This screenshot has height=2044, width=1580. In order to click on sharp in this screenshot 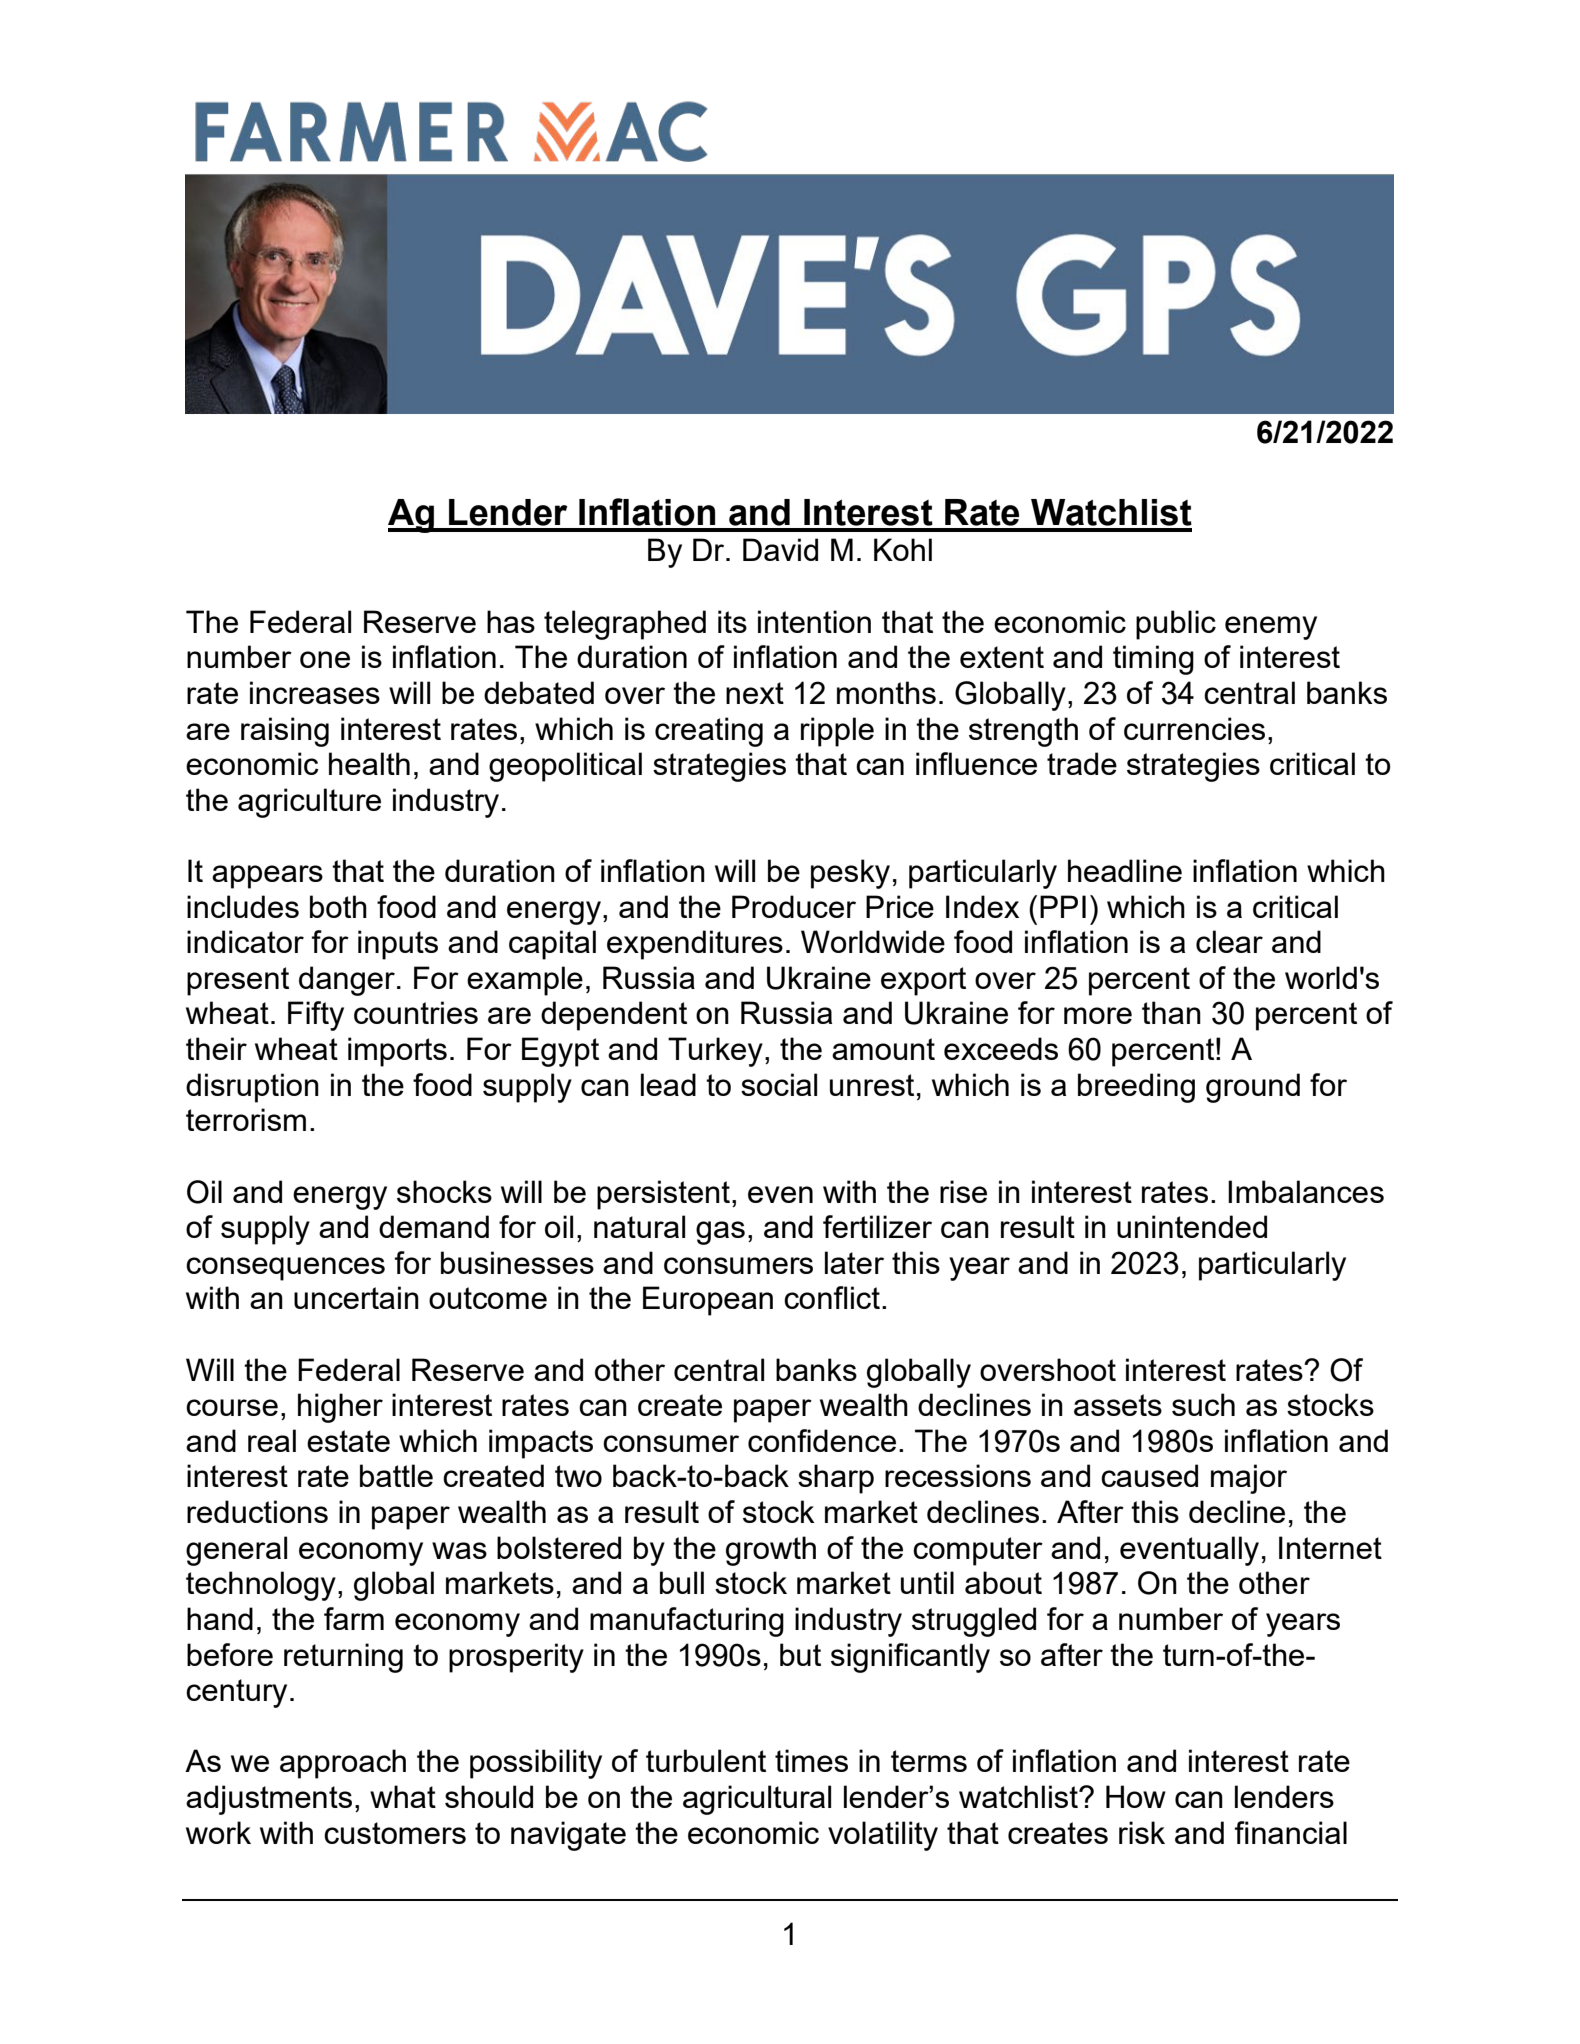, I will do `click(836, 1479)`.
